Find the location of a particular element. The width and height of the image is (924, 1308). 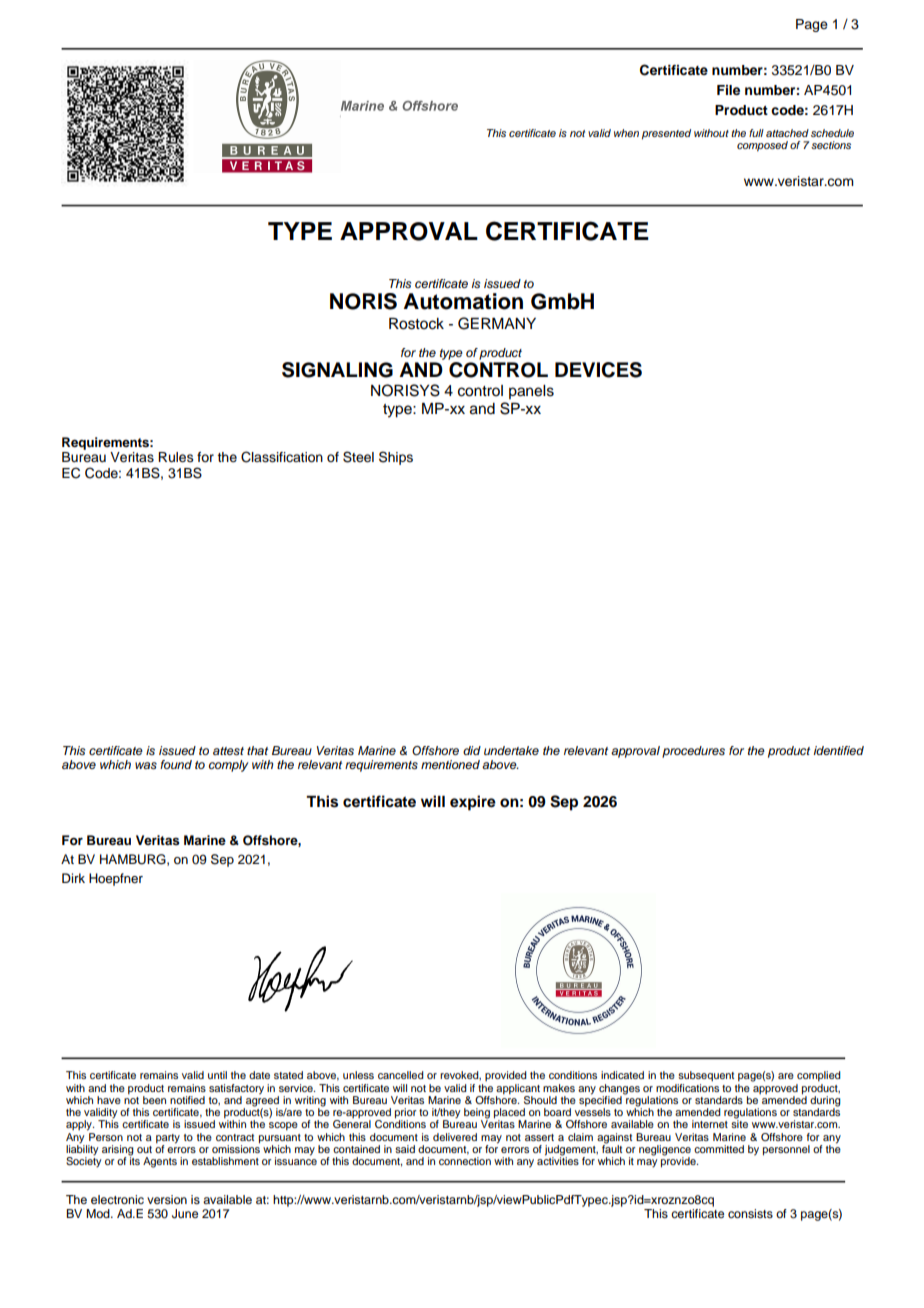

full is located at coordinates (756, 133).
